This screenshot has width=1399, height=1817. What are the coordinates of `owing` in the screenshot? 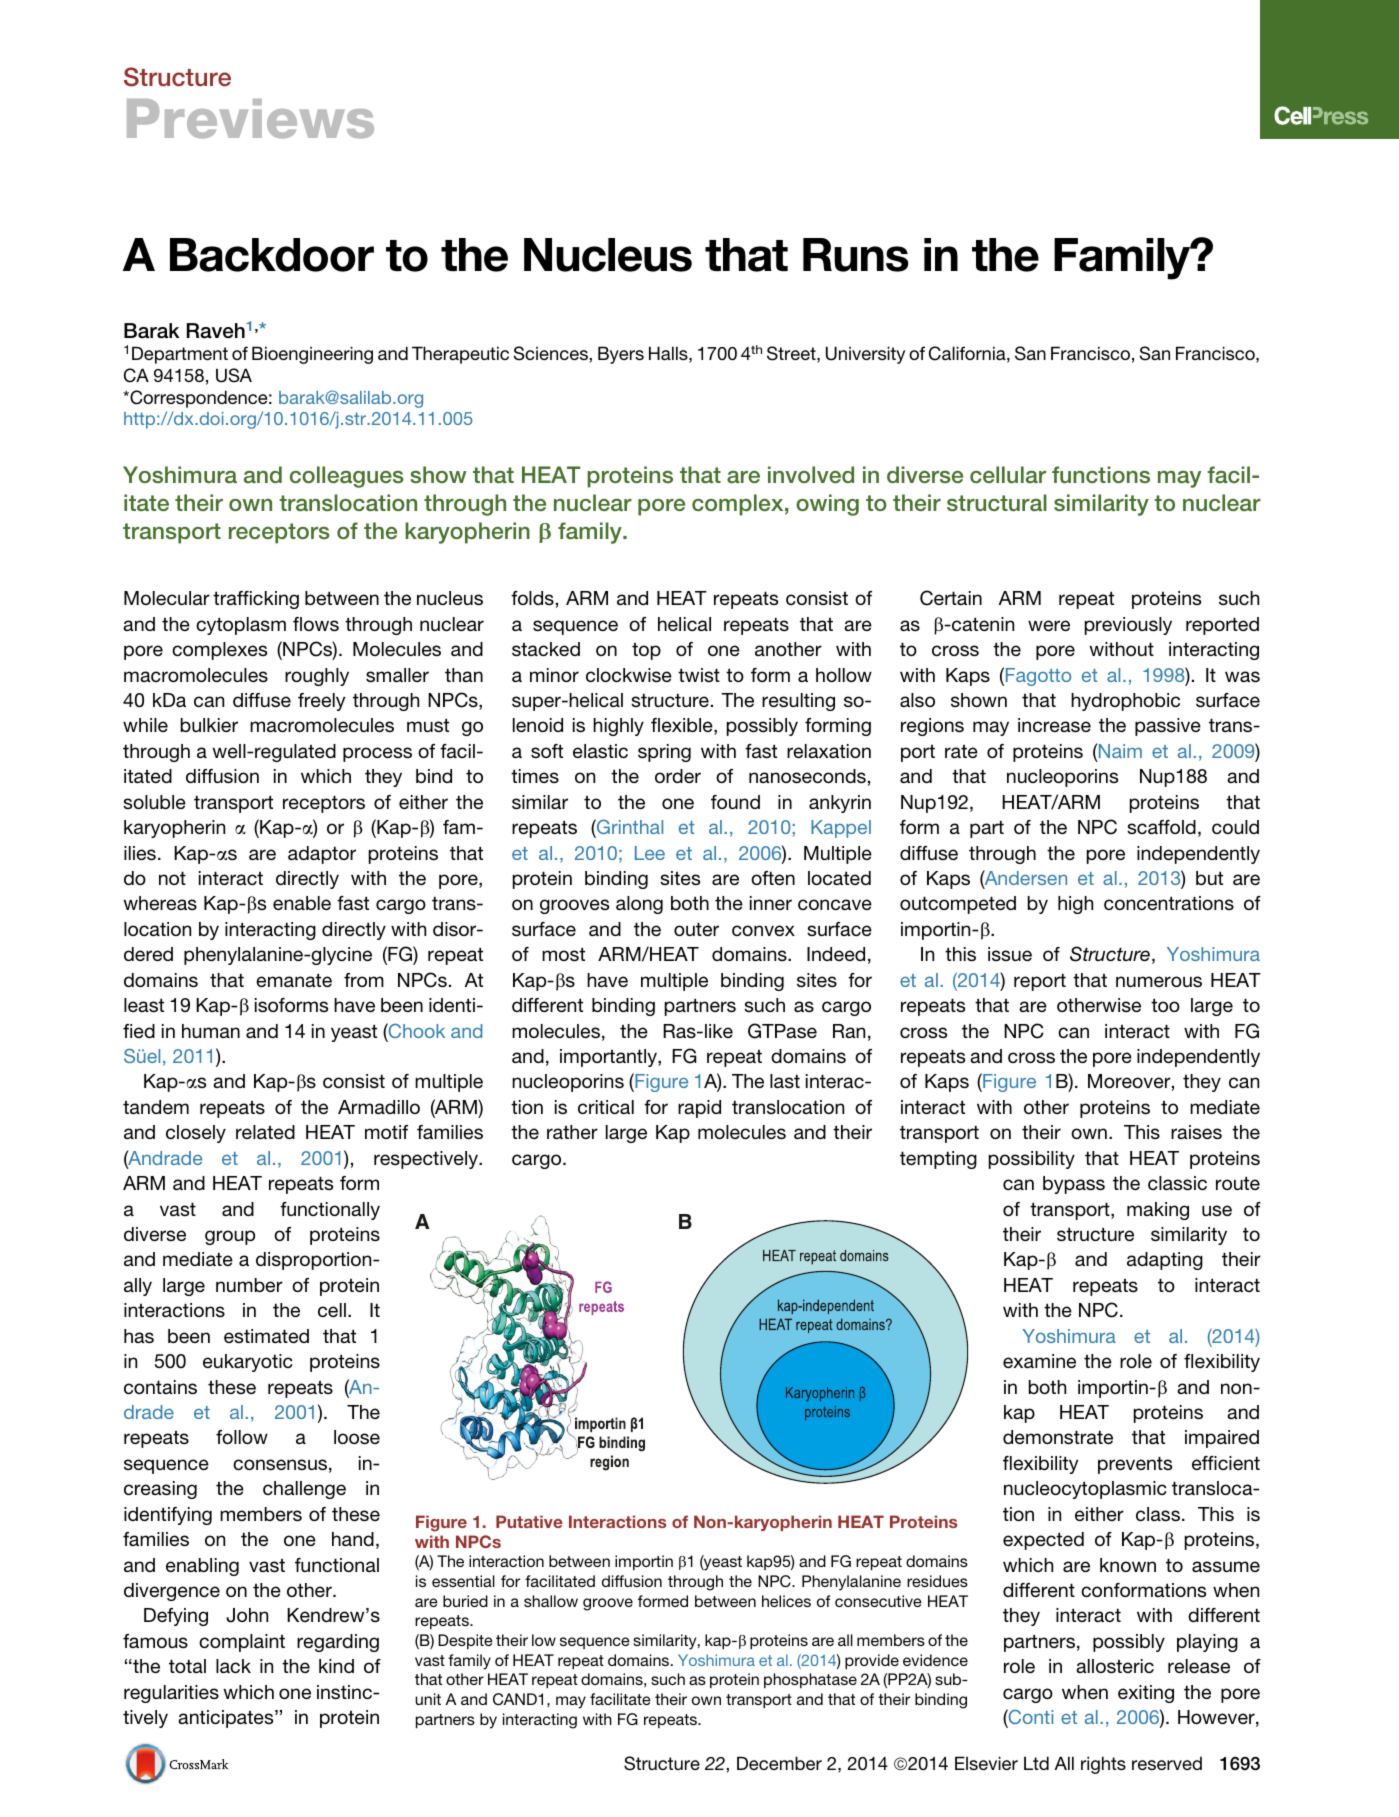 It's located at (827, 505).
